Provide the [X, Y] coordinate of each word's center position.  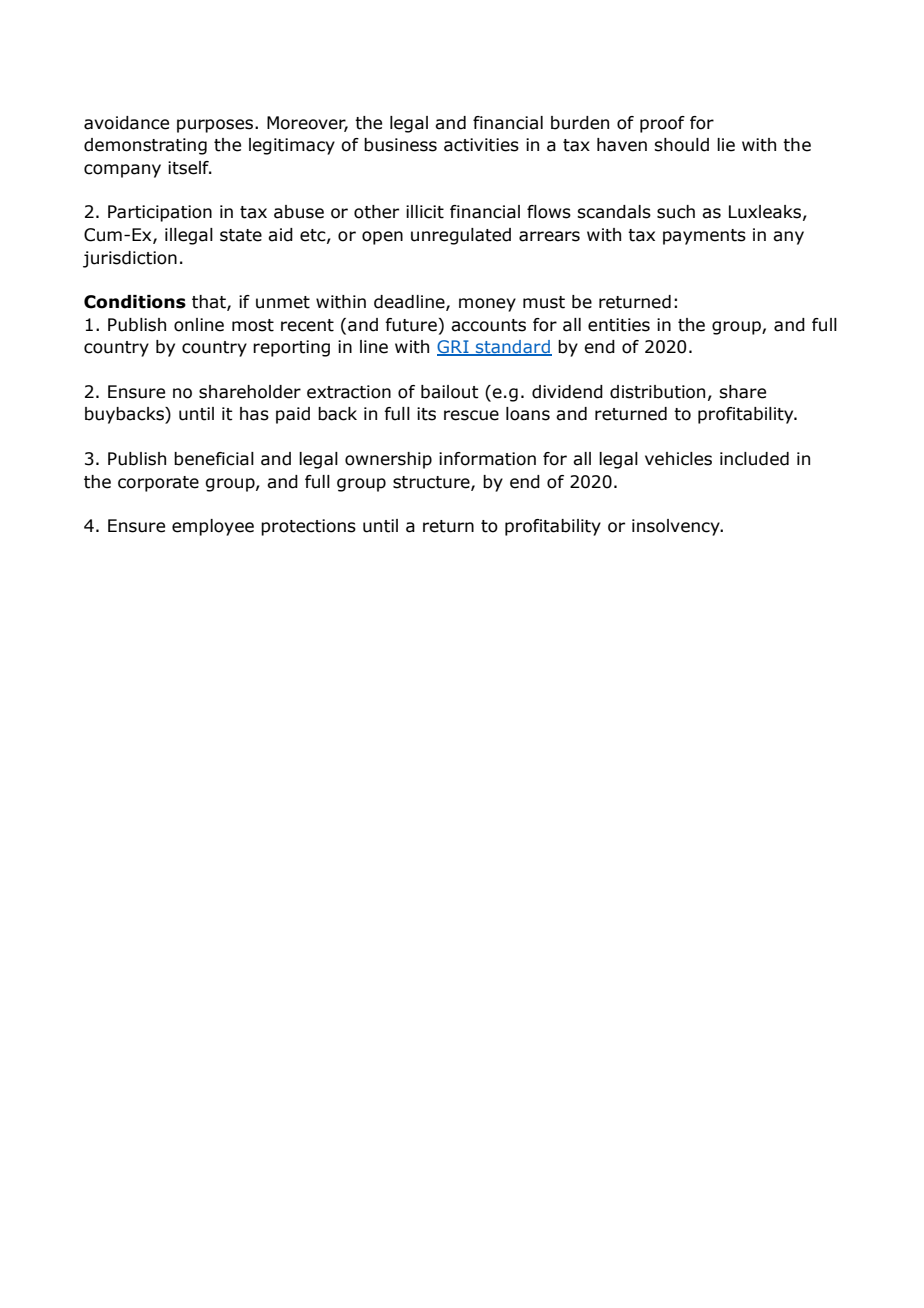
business [400, 145]
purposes [215, 126]
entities [619, 325]
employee [213, 527]
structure [432, 483]
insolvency [677, 527]
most [253, 325]
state [241, 235]
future [411, 325]
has [254, 414]
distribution [657, 392]
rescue [471, 415]
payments [704, 237]
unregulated [461, 236]
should [681, 145]
